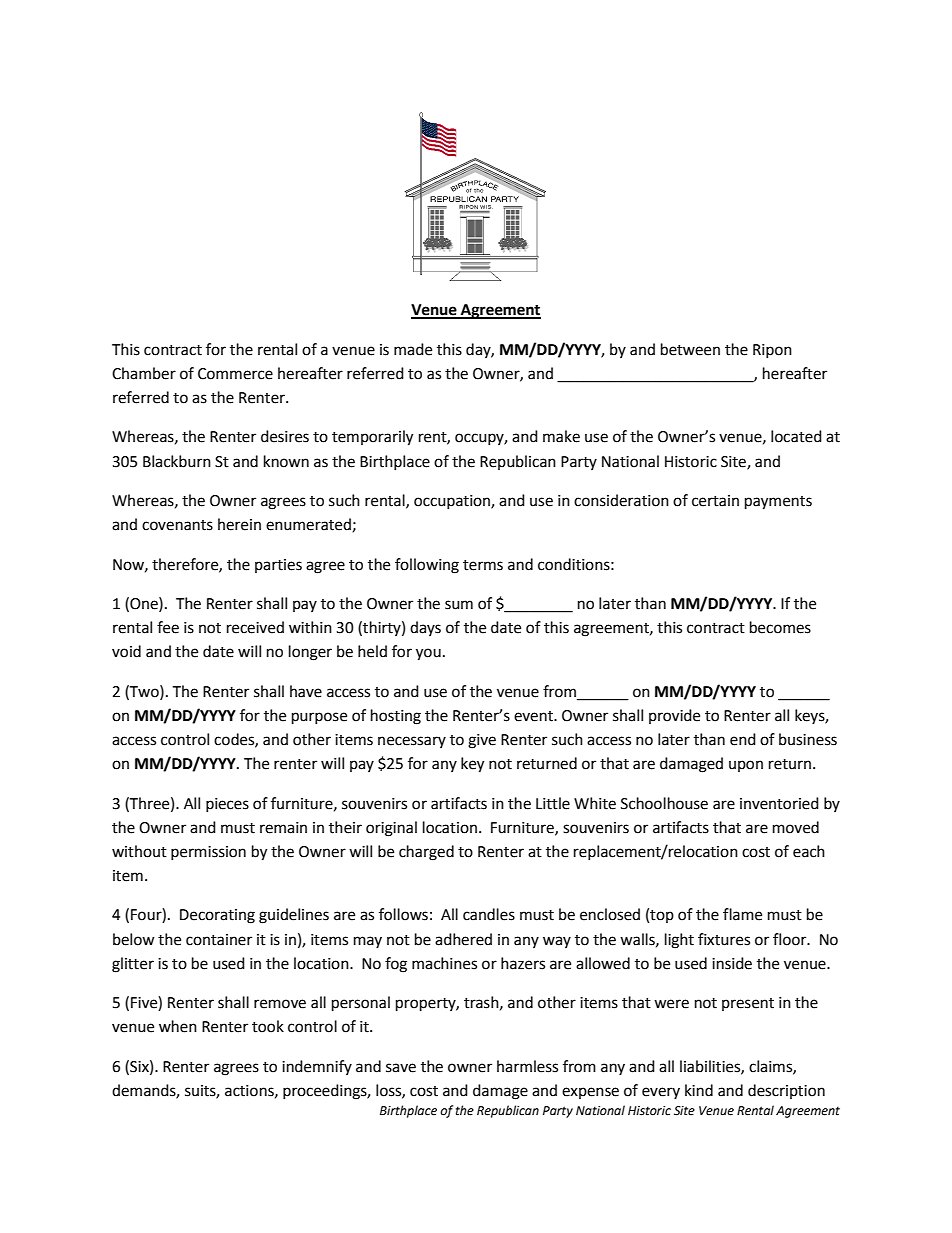 The width and height of the screenshot is (952, 1233). What do you see at coordinates (319, 718) in the screenshot?
I see `purpose` at bounding box center [319, 718].
